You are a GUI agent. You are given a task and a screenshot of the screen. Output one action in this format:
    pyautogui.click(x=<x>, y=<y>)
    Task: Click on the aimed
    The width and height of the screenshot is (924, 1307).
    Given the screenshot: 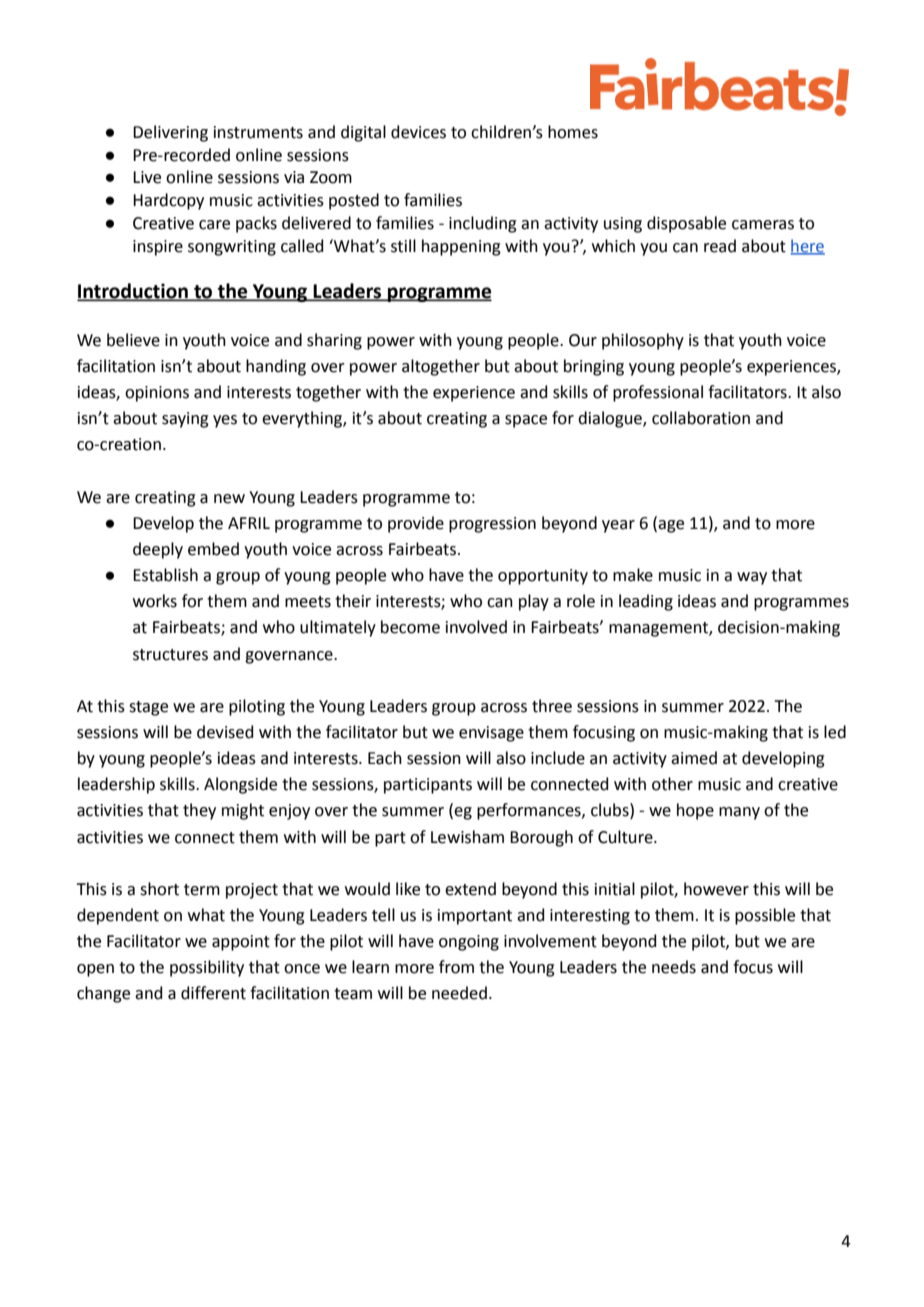 What is the action you would take?
    pyautogui.click(x=694, y=758)
